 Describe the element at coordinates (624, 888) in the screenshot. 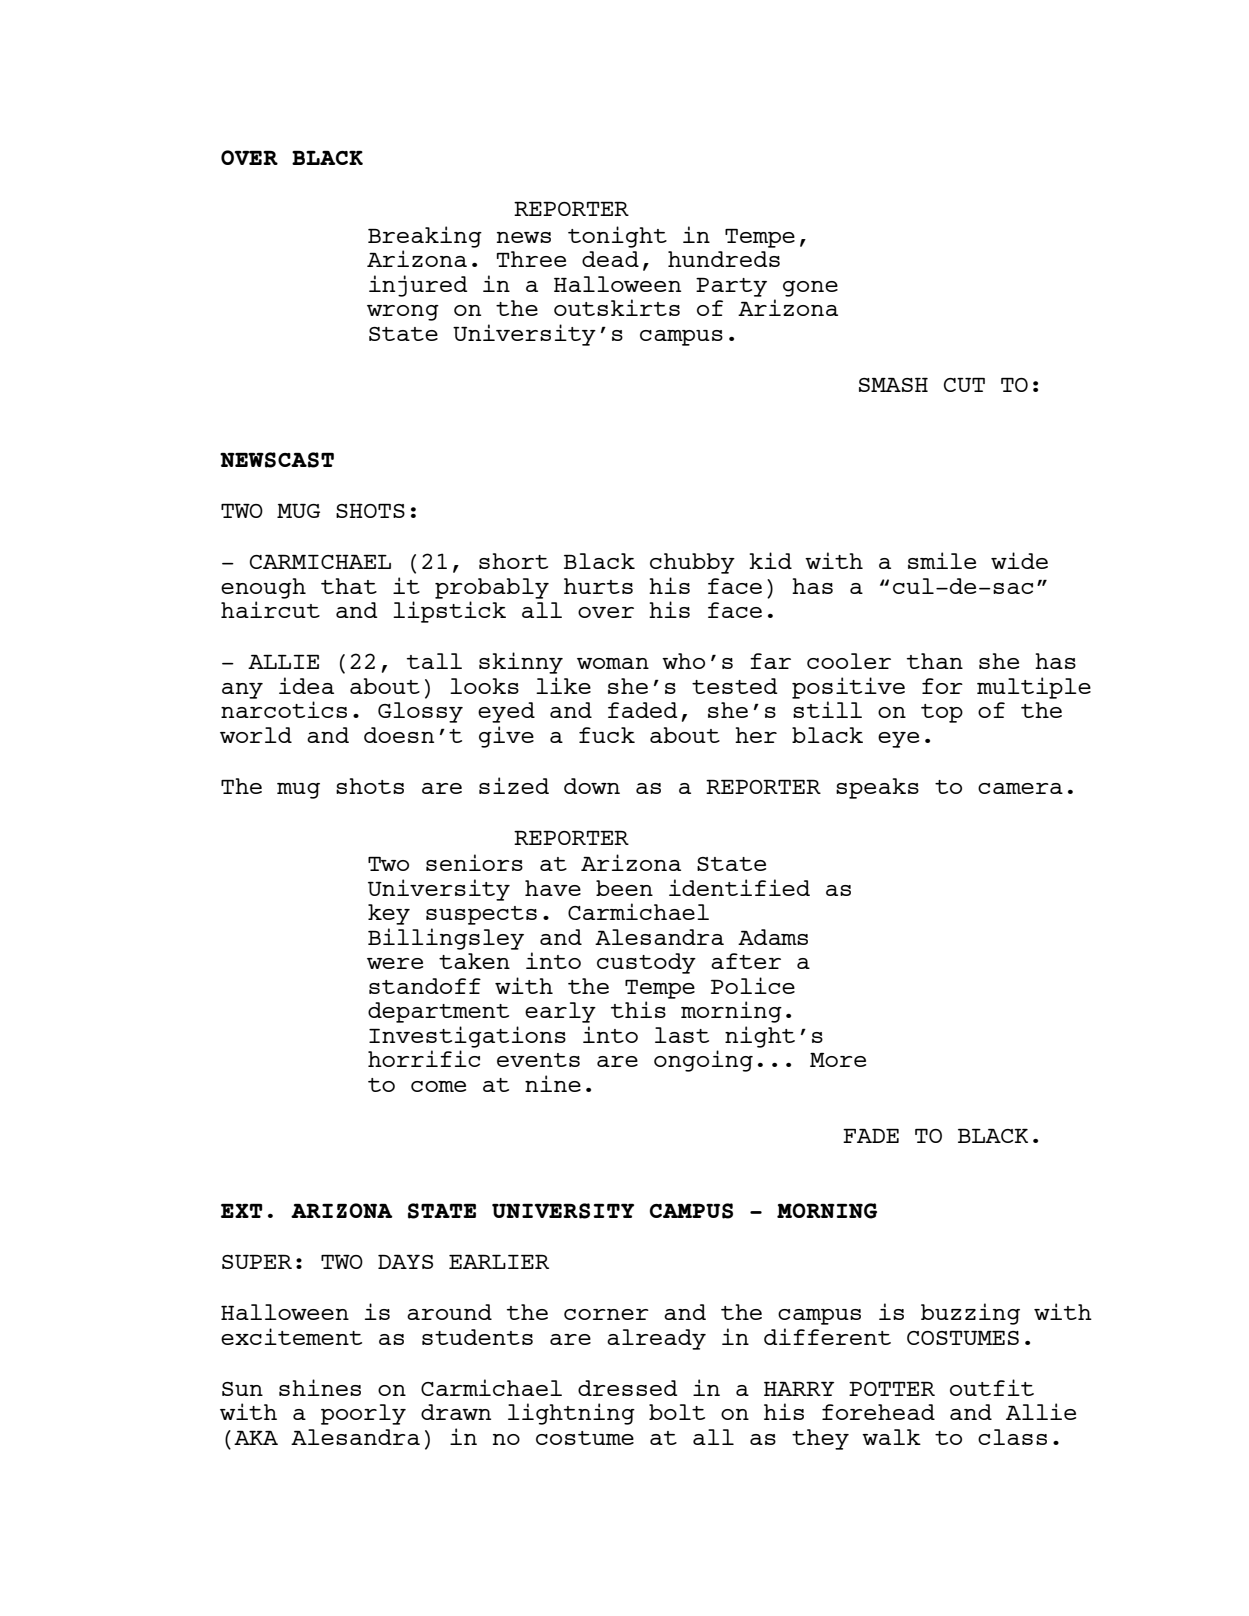

I see `been` at that location.
